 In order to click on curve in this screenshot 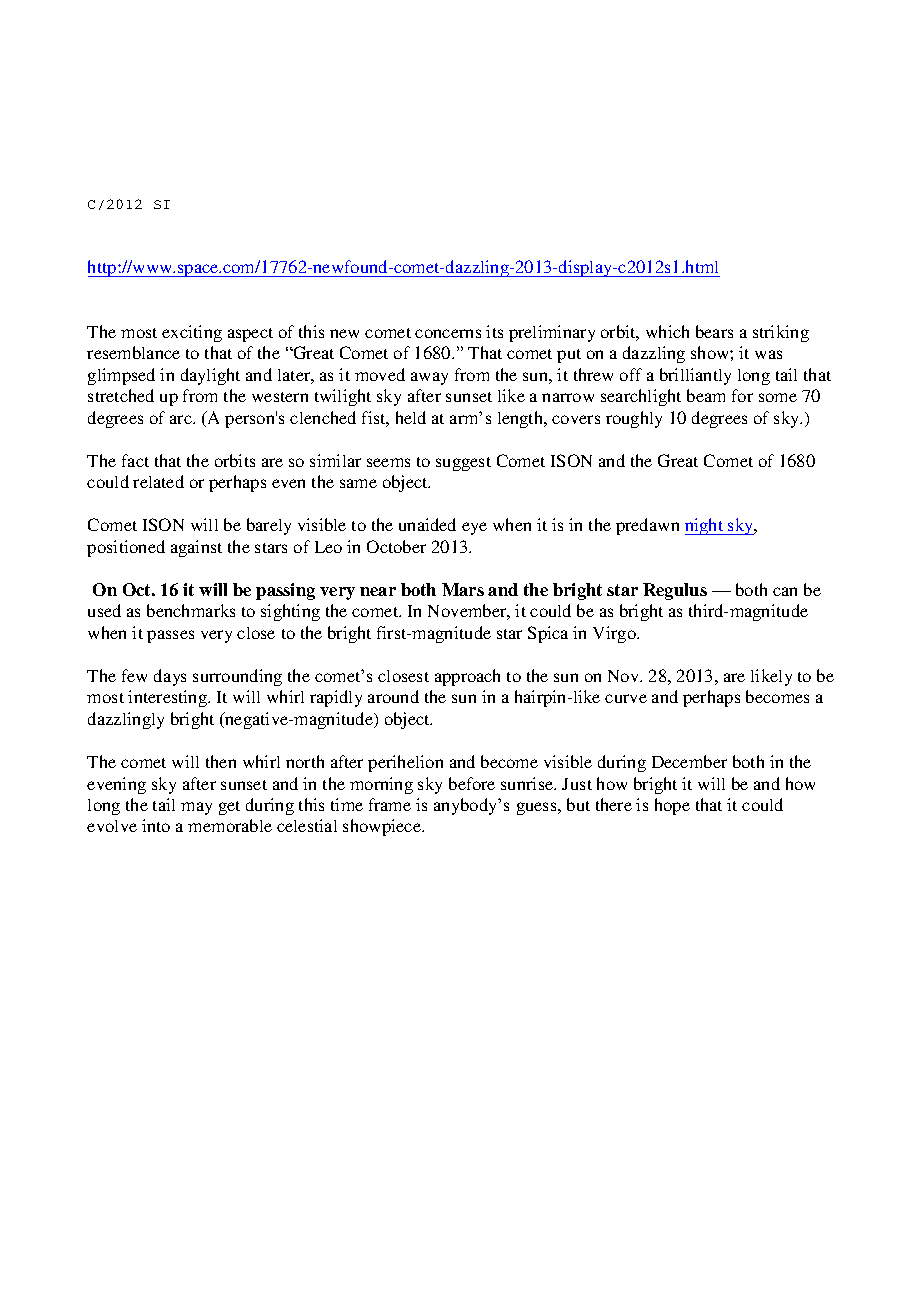, I will do `click(626, 698)`.
